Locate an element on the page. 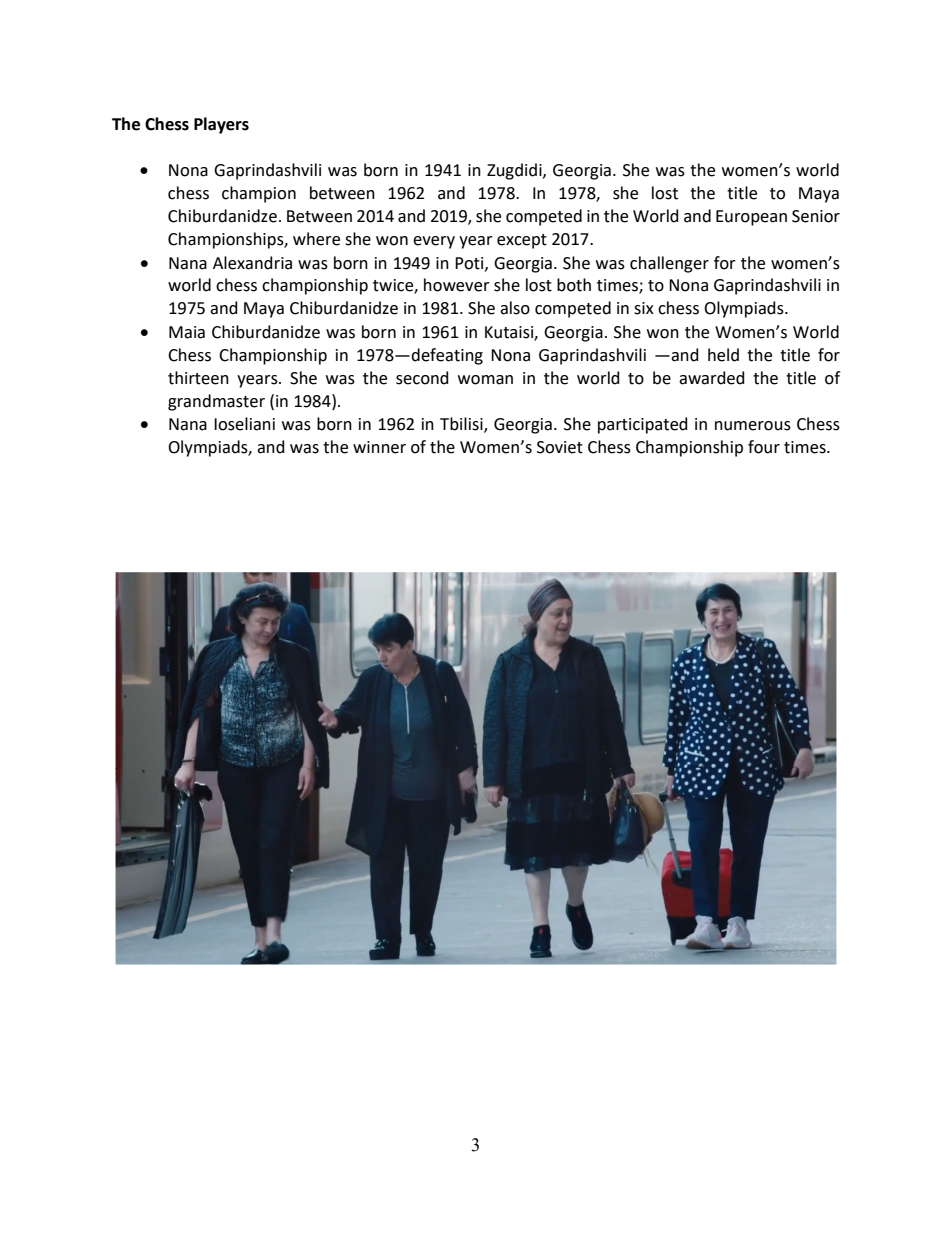 The image size is (952, 1233). except is located at coordinates (522, 241).
